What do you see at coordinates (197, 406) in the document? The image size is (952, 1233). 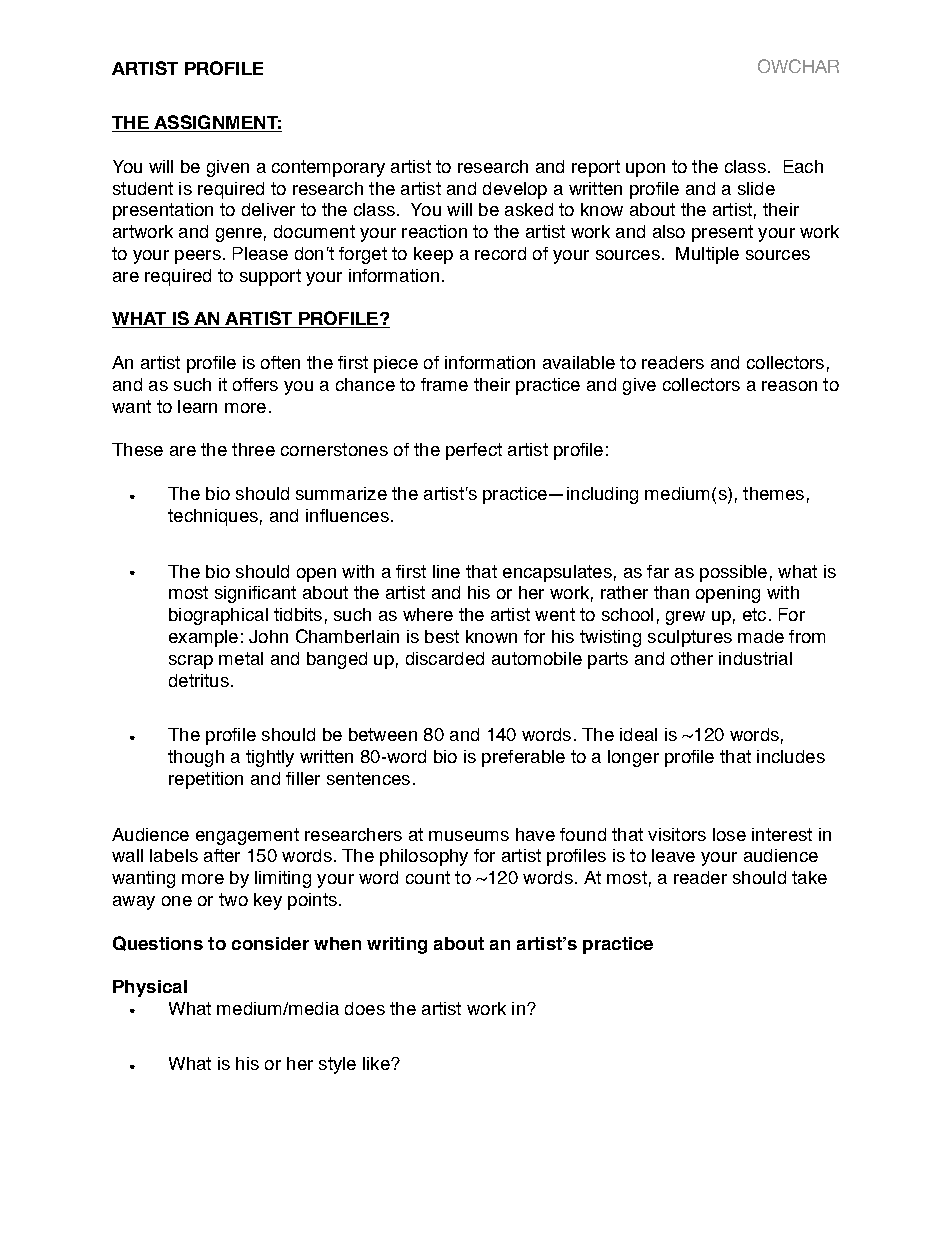 I see `learn` at bounding box center [197, 406].
